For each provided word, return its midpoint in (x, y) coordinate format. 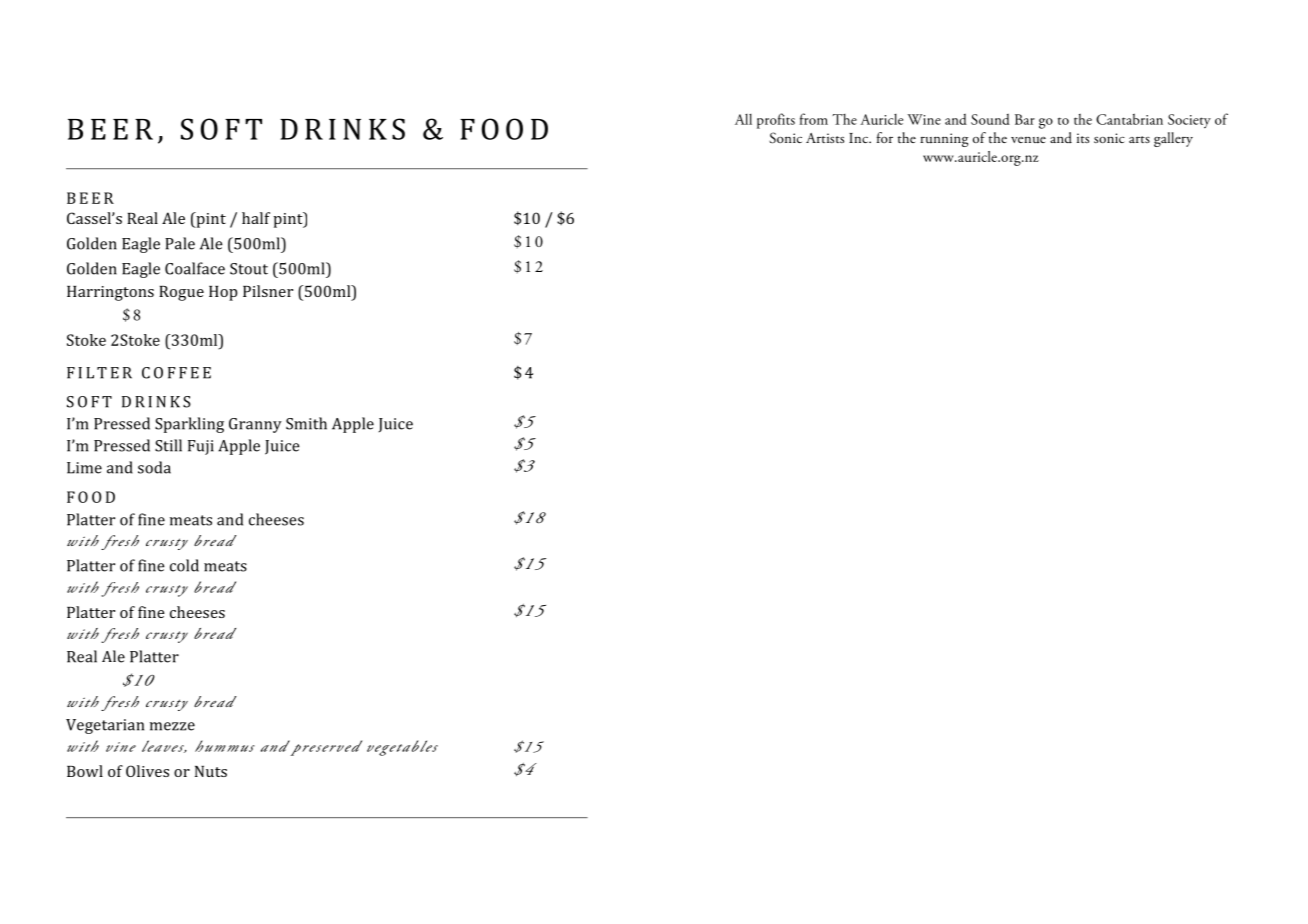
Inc (860, 138)
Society (1189, 121)
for (885, 137)
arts (1139, 139)
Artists (825, 138)
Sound (990, 119)
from (813, 119)
